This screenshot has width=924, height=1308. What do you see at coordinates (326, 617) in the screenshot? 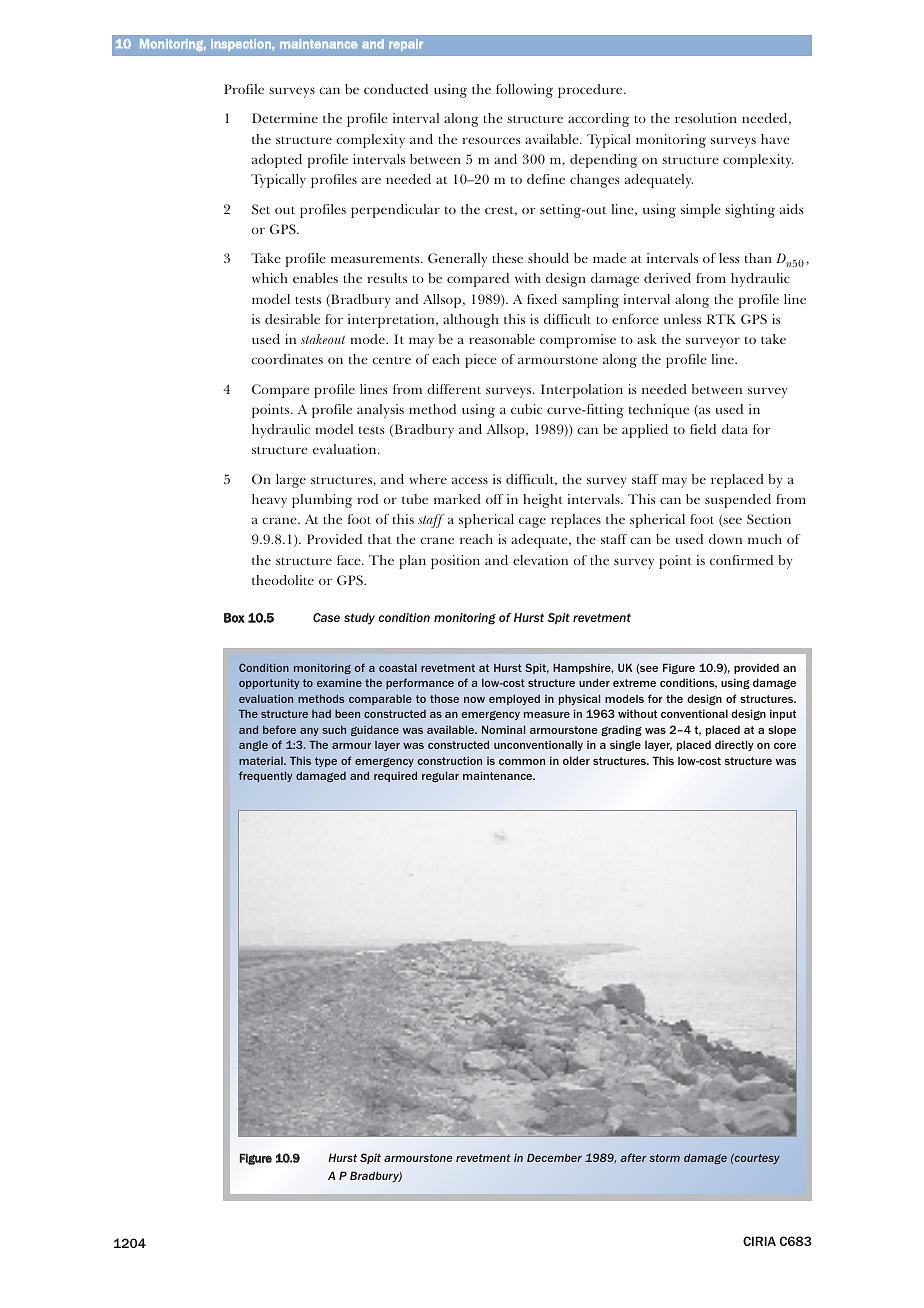
I see `Case` at bounding box center [326, 617].
